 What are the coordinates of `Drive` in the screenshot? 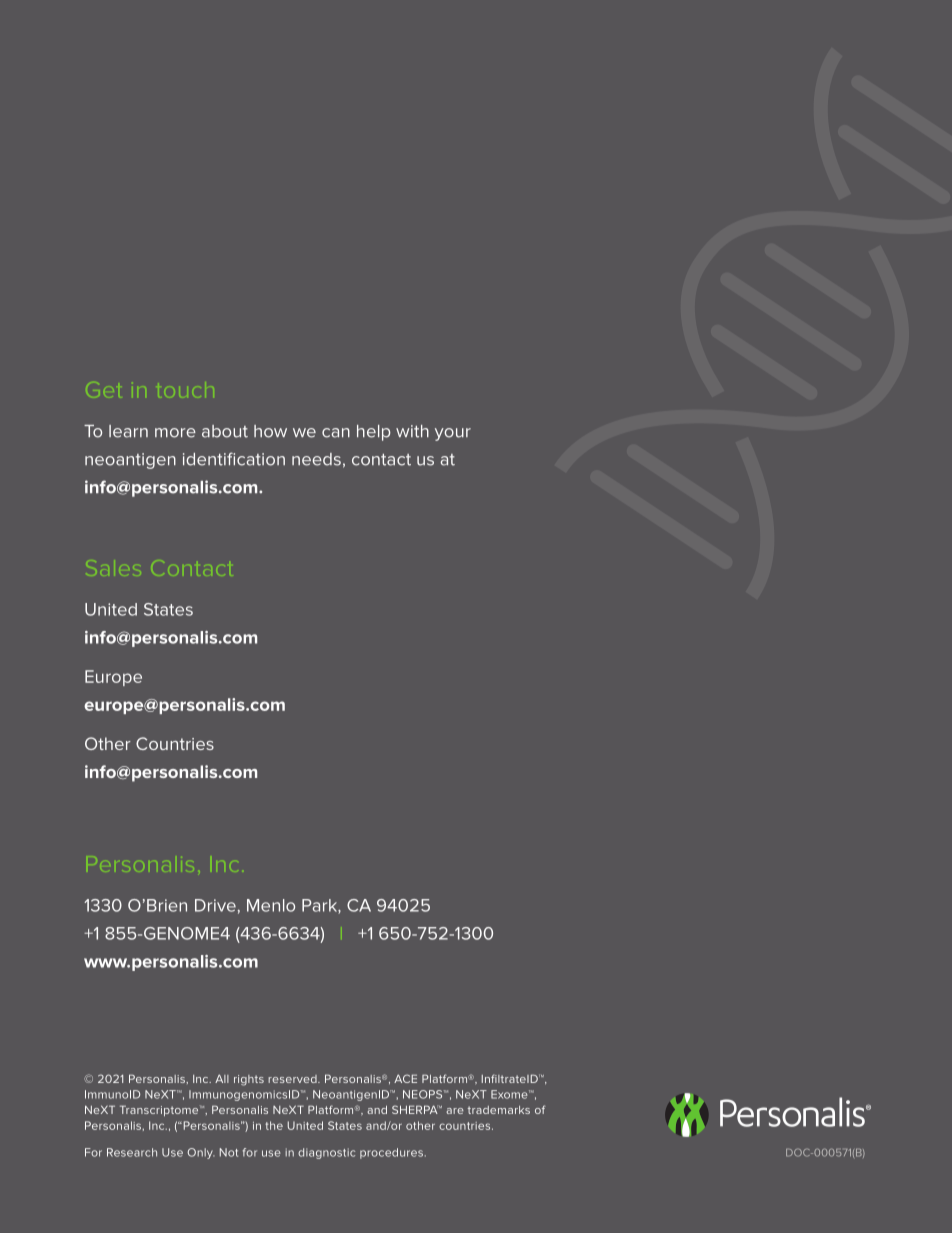 It's located at (215, 905).
